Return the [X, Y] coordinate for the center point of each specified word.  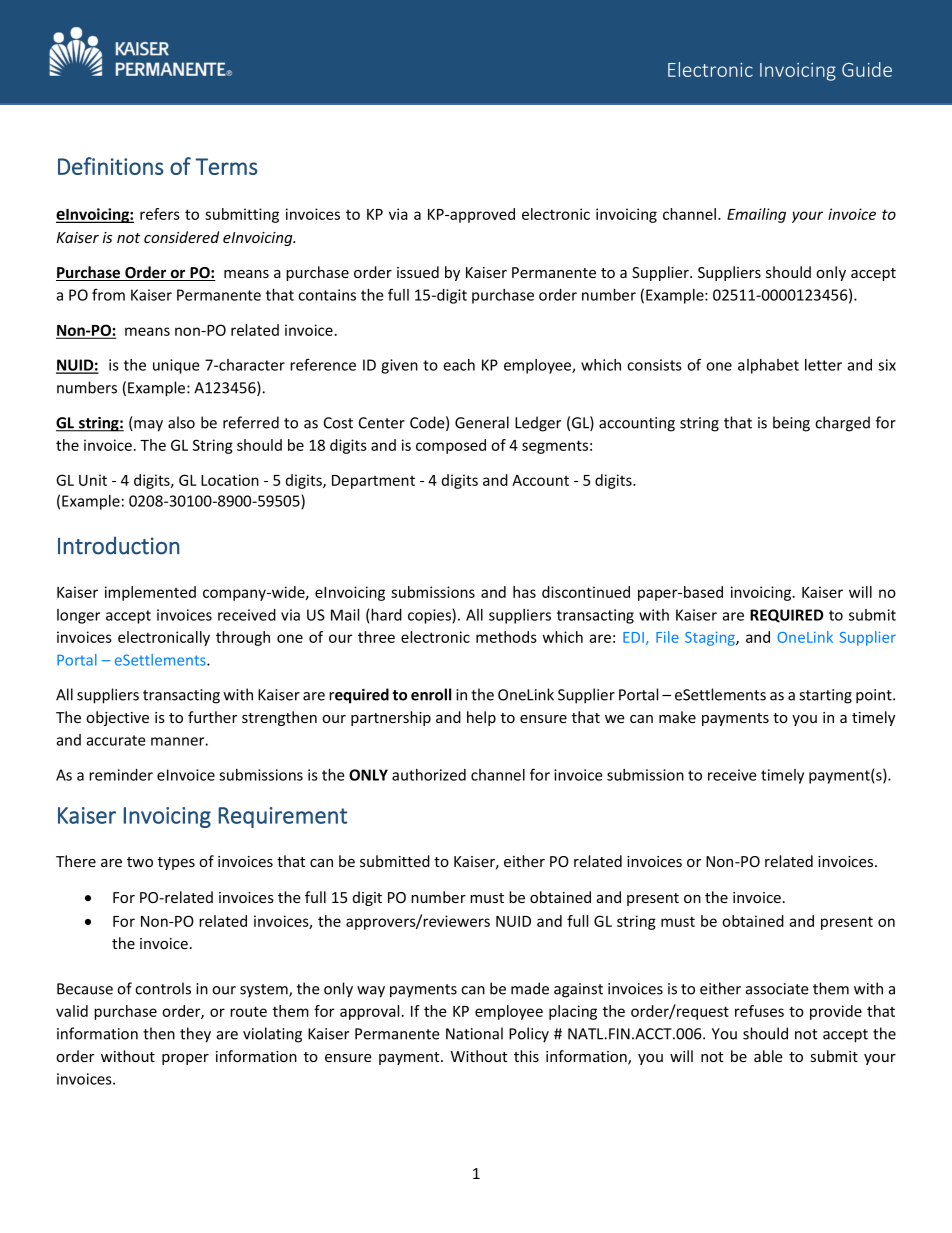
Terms [227, 166]
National [474, 1033]
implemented [150, 593]
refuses [759, 1011]
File [667, 637]
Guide [867, 69]
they [195, 1035]
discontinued [586, 592]
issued [418, 272]
